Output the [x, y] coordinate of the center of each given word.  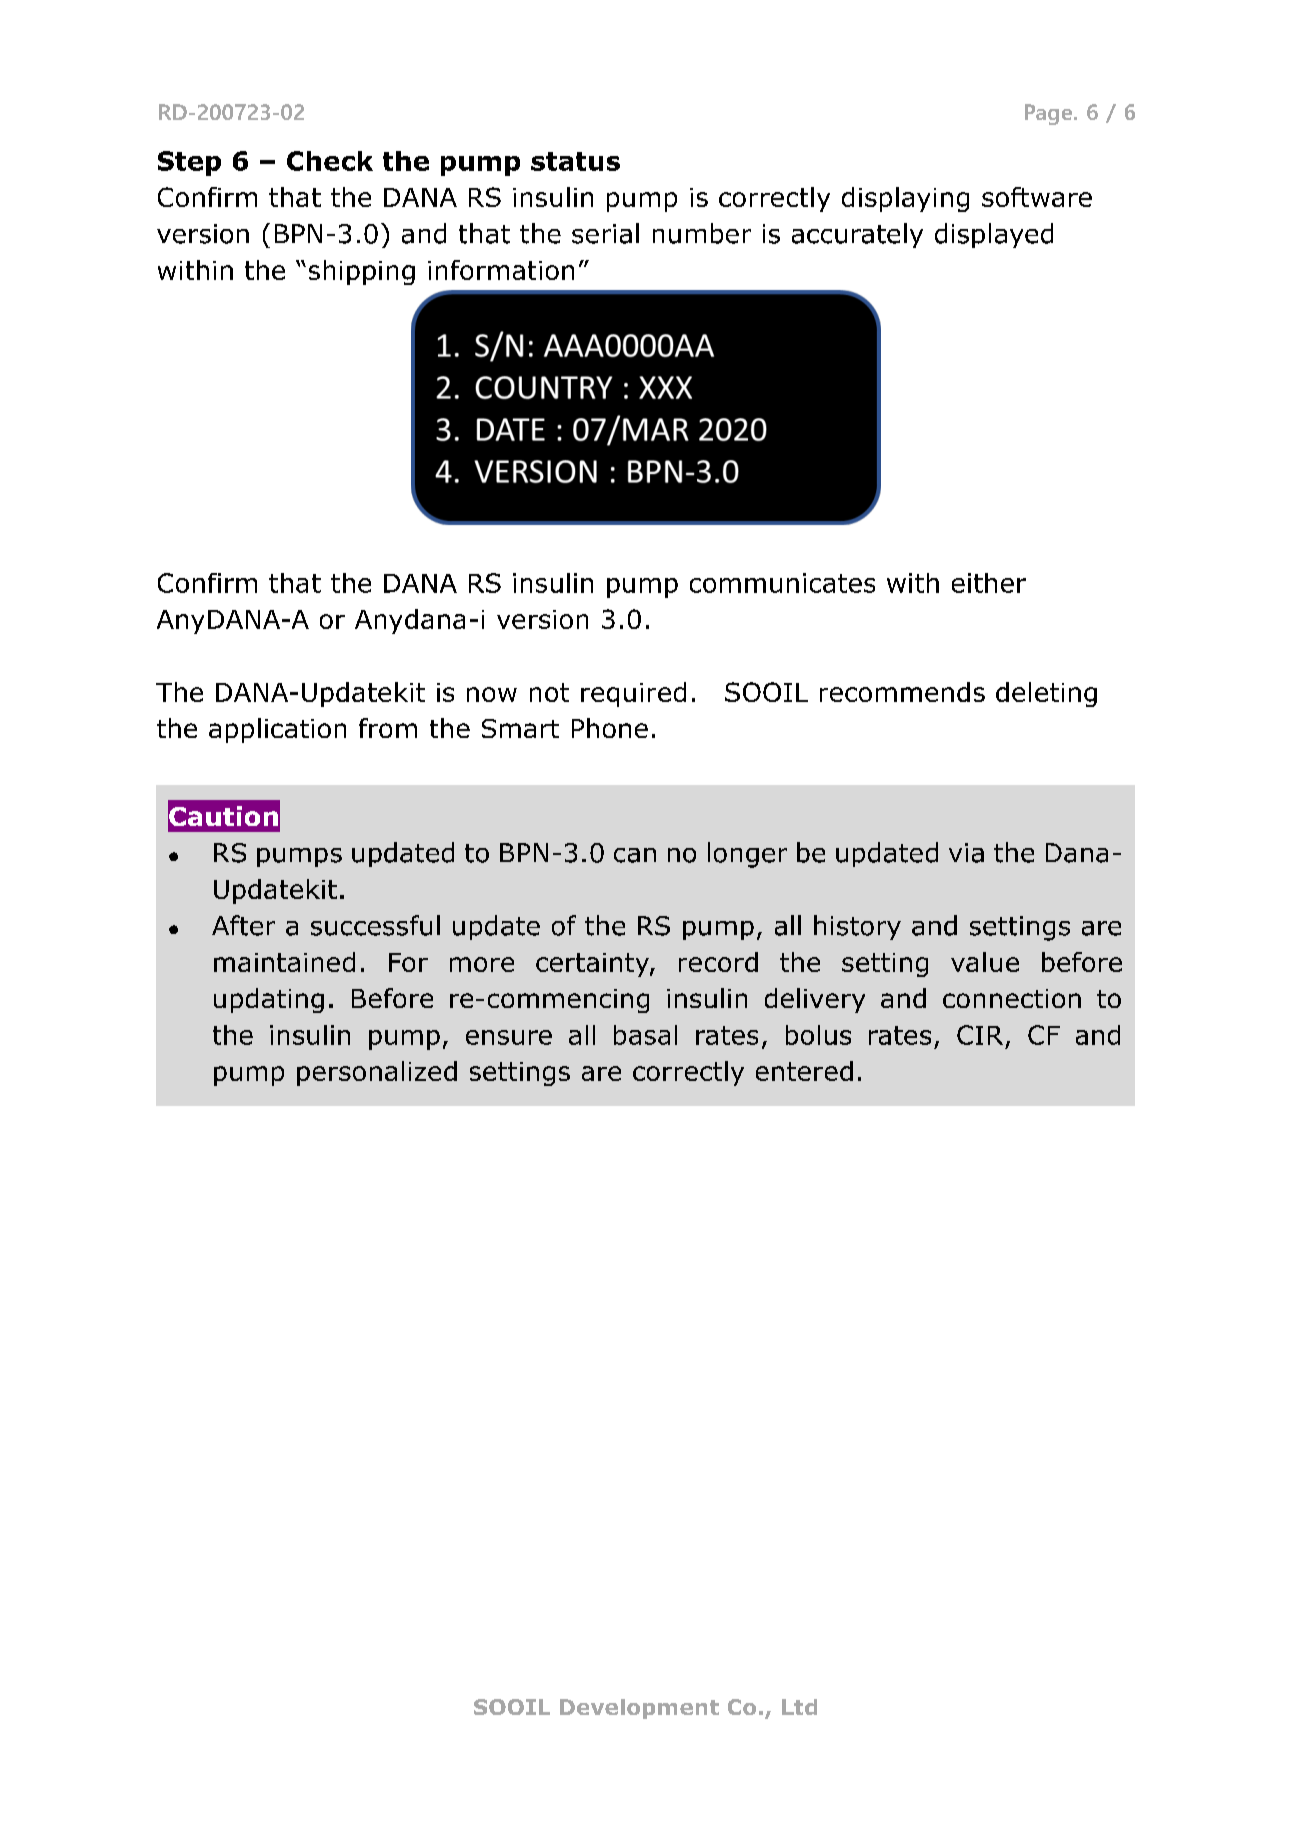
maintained [284, 962]
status [575, 161]
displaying [905, 199]
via [966, 853]
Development [639, 1709]
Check [330, 161]
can [635, 855]
